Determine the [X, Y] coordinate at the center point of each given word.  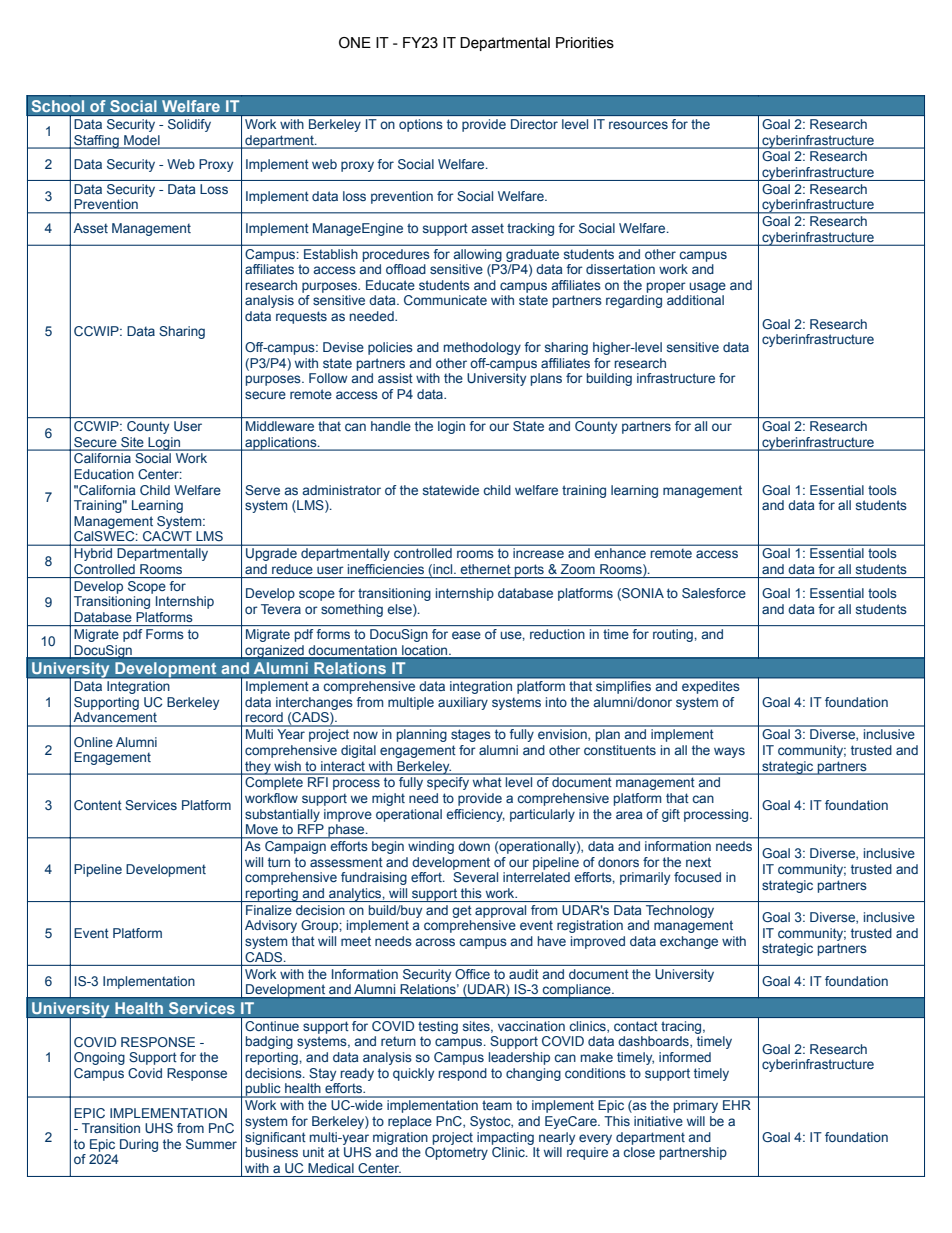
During [139, 1145]
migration [400, 1138]
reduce [292, 569]
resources [638, 125]
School [58, 106]
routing [673, 635]
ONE [355, 43]
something [352, 610]
